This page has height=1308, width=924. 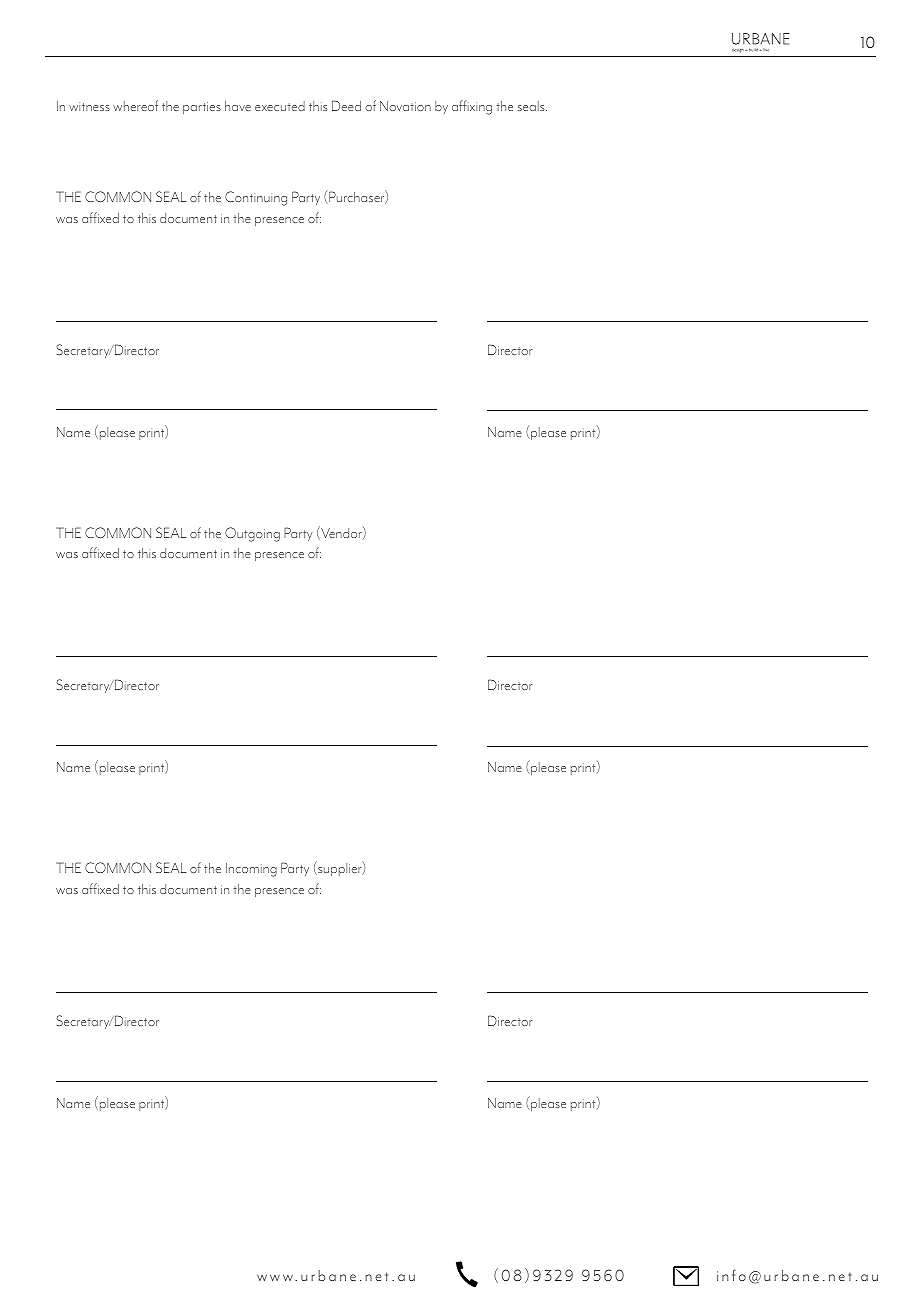 What do you see at coordinates (238, 106) in the page?
I see `have` at bounding box center [238, 106].
